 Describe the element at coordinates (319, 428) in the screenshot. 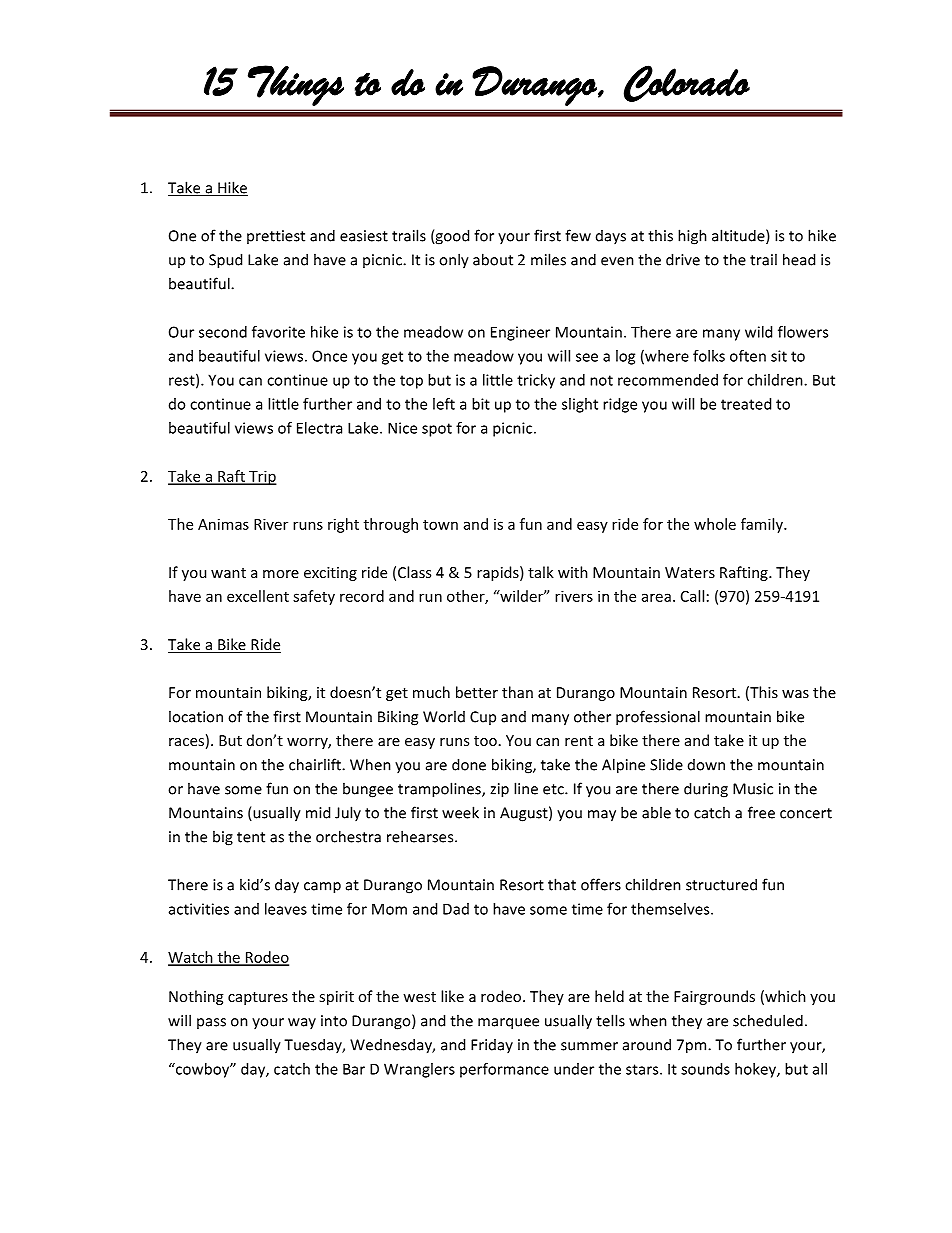

I see `Electra` at that location.
